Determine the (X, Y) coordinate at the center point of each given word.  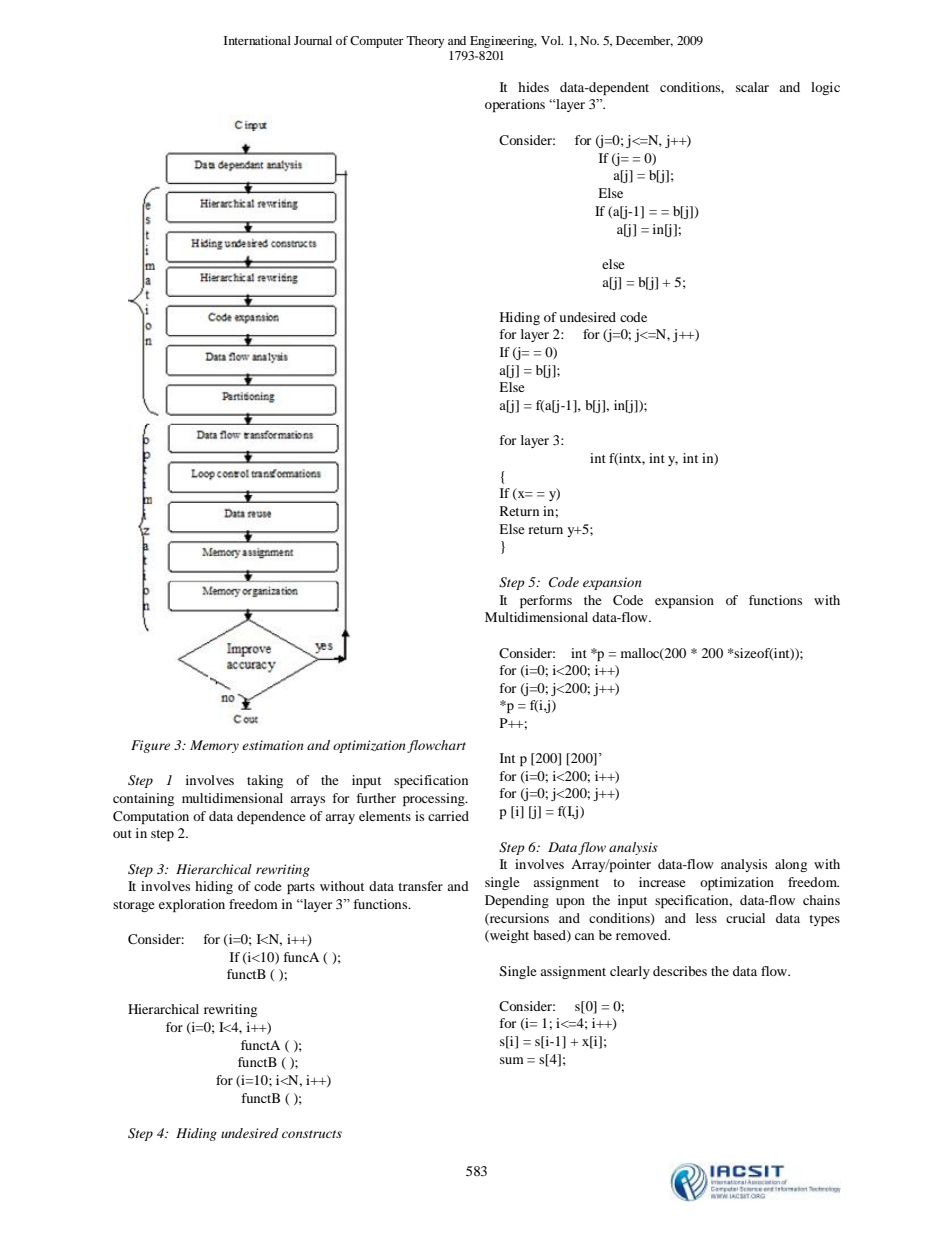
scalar (752, 87)
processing (435, 799)
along (791, 865)
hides (533, 87)
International (257, 40)
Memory (214, 746)
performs (546, 601)
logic (825, 88)
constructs (312, 1134)
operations (515, 105)
